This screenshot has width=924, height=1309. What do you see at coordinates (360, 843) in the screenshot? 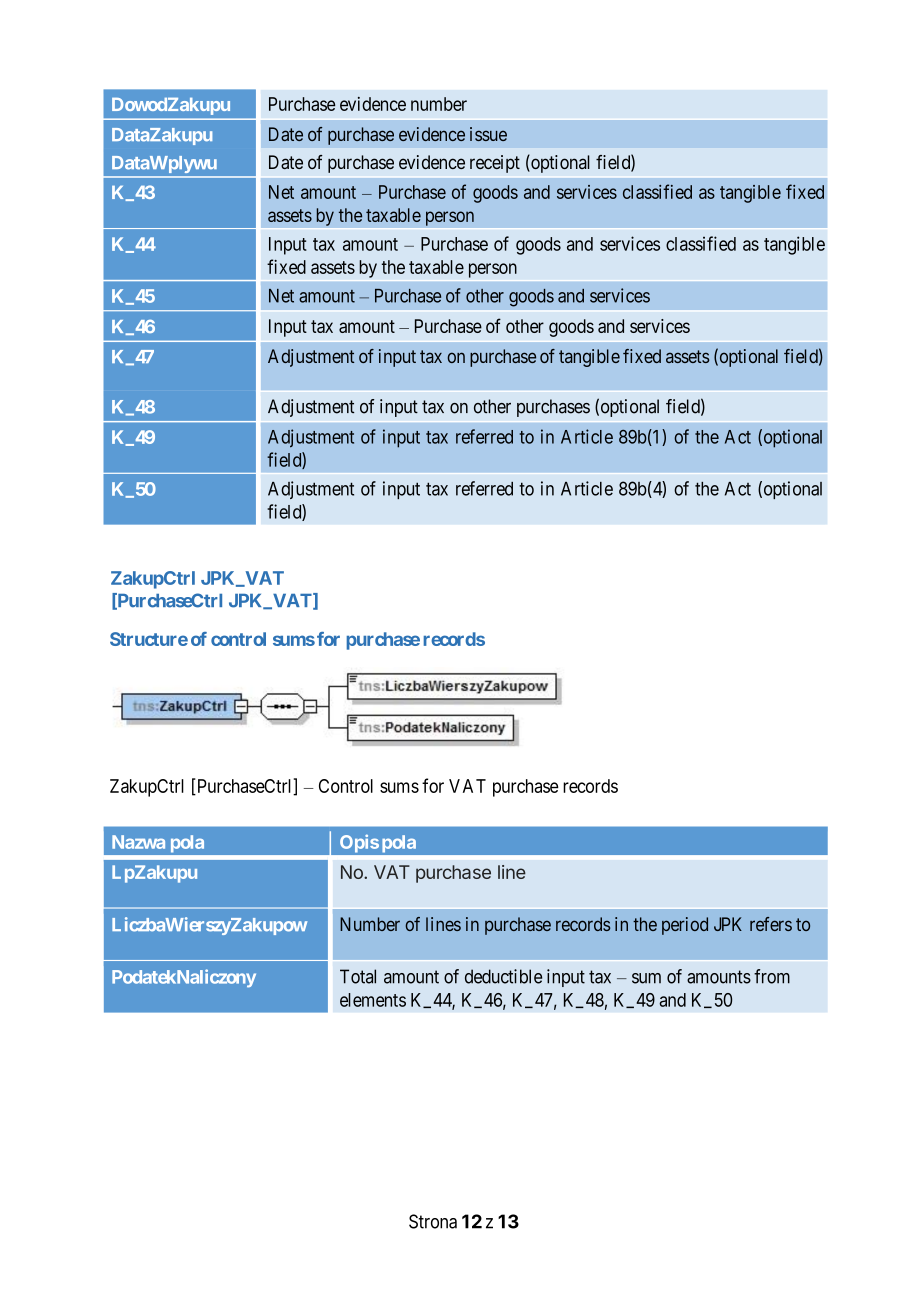
I see `Opis` at bounding box center [360, 843].
